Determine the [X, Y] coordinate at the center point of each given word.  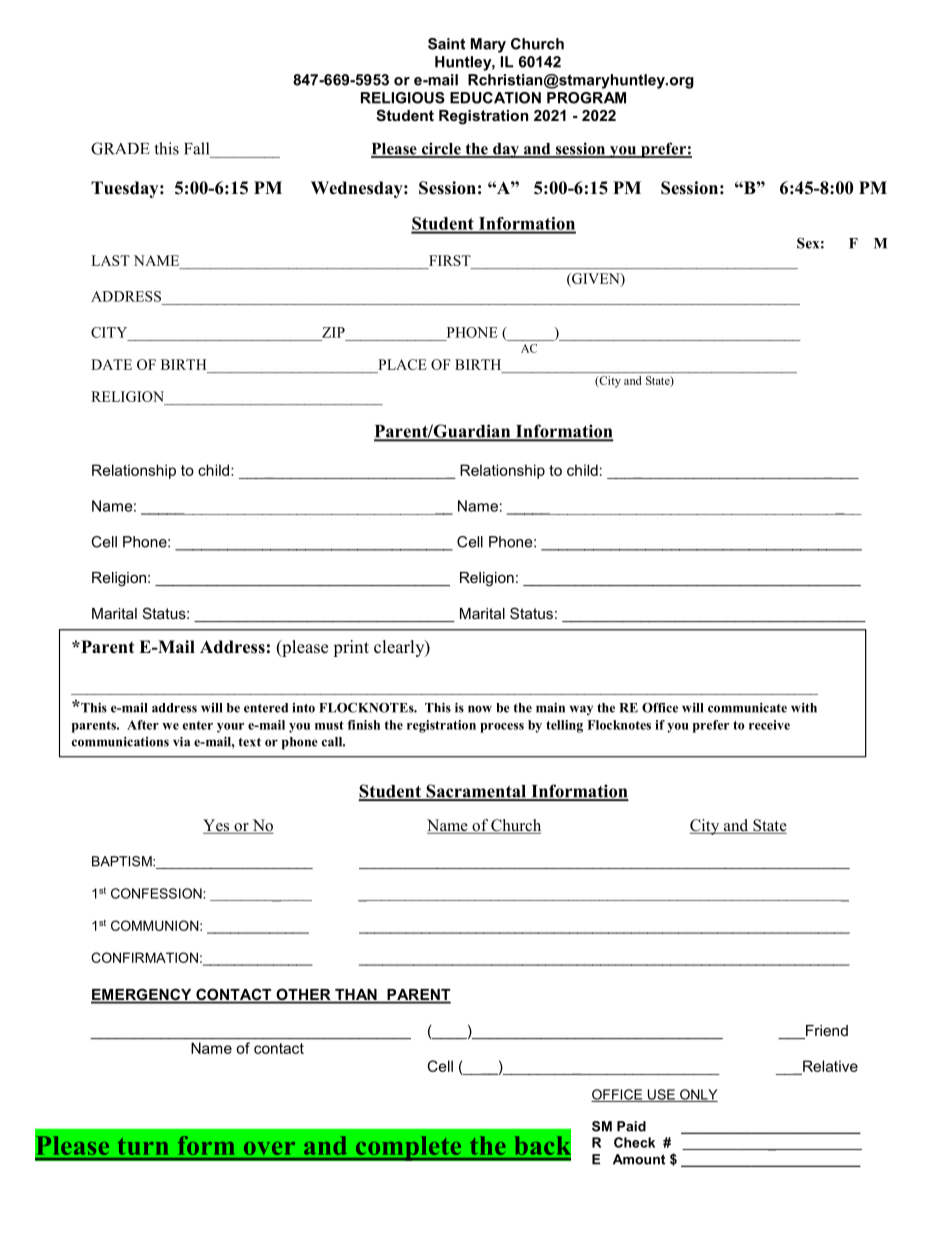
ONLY [698, 1095]
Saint [446, 44]
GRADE [120, 148]
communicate [747, 708]
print [351, 648]
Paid [631, 1126]
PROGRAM [586, 98]
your [230, 728]
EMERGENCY [142, 995]
